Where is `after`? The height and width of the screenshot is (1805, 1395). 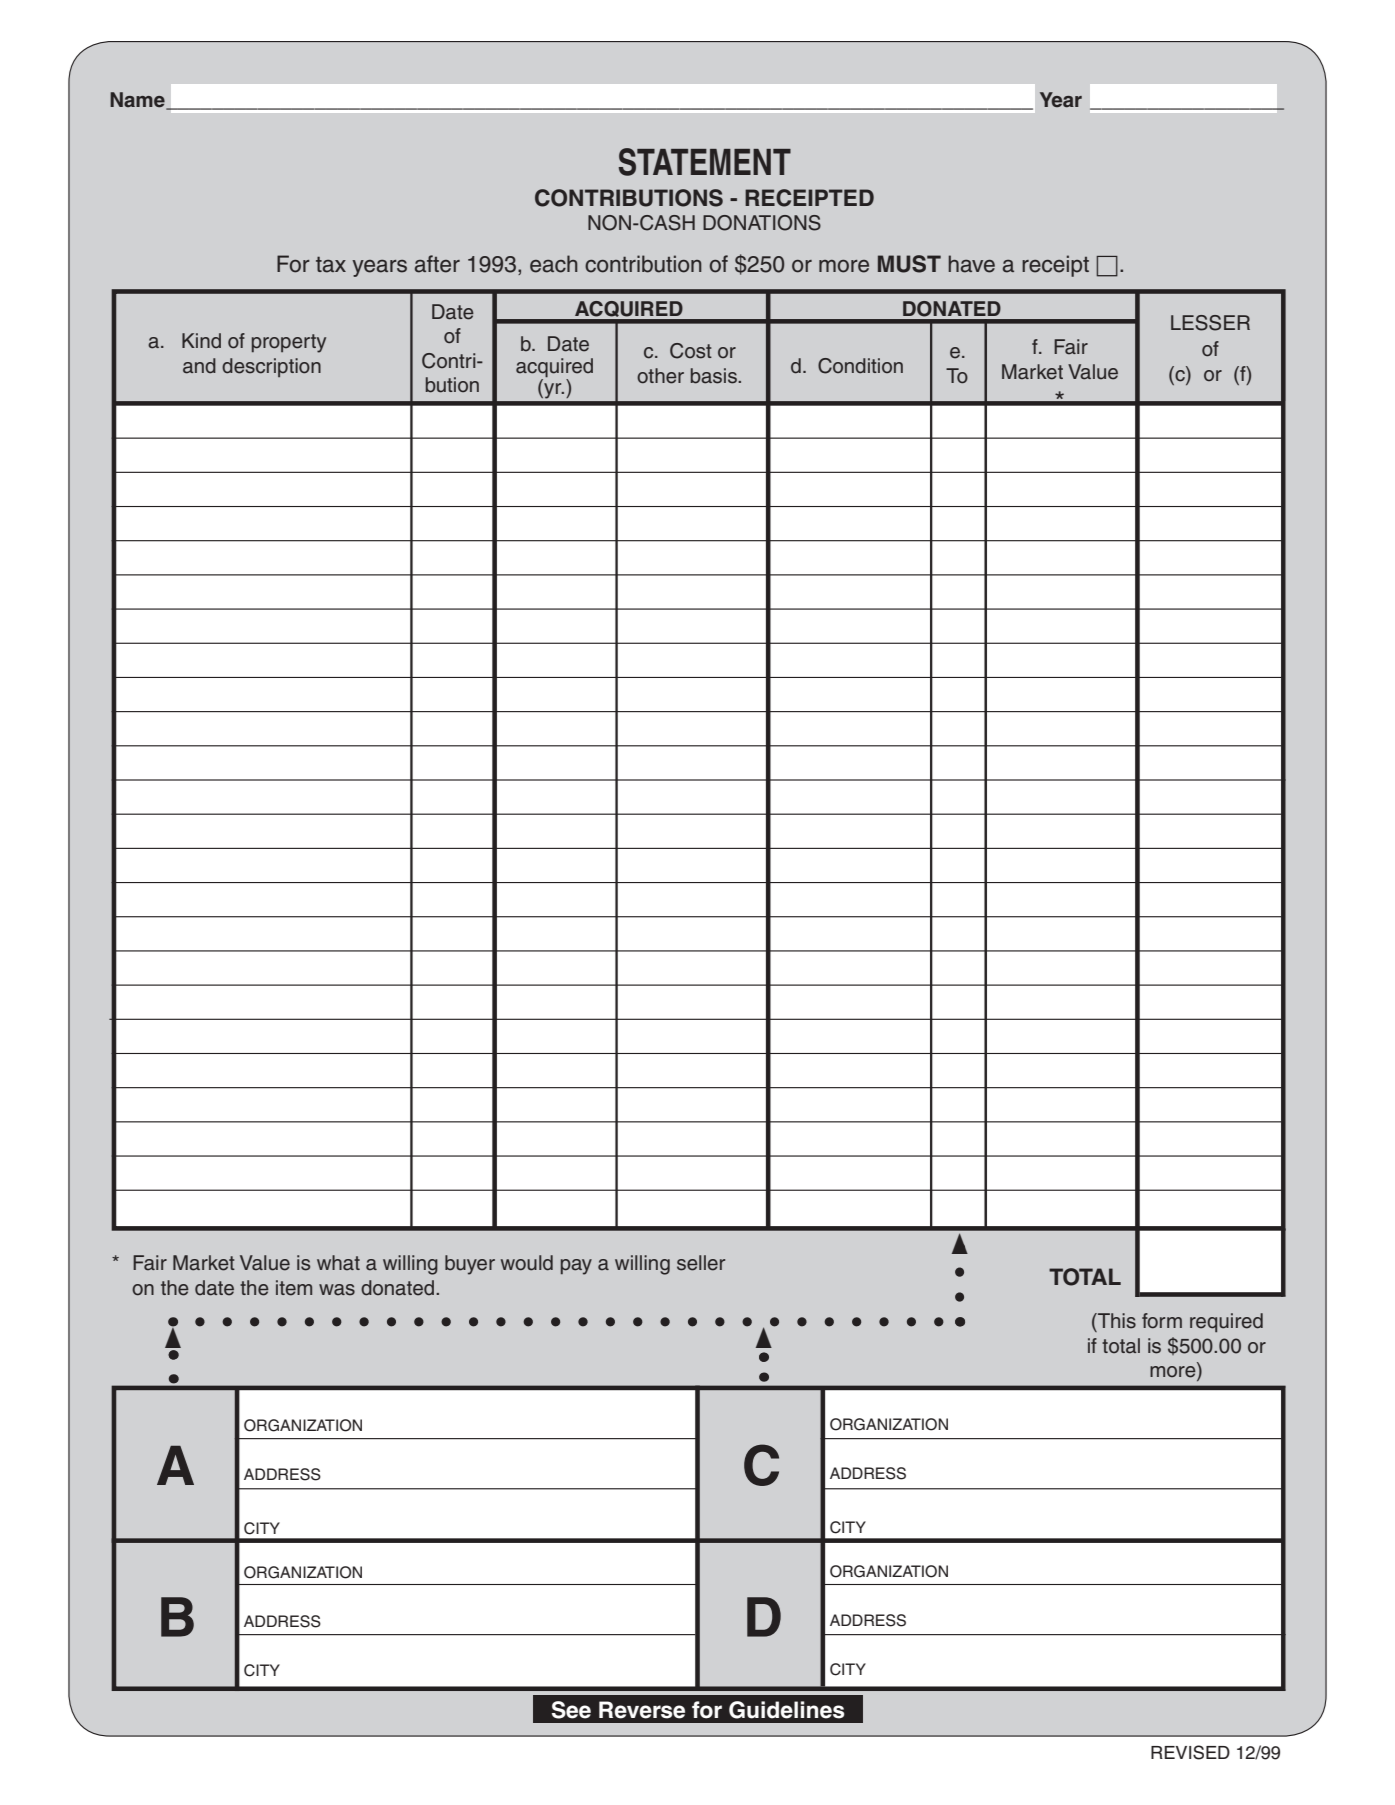 after is located at coordinates (437, 264).
